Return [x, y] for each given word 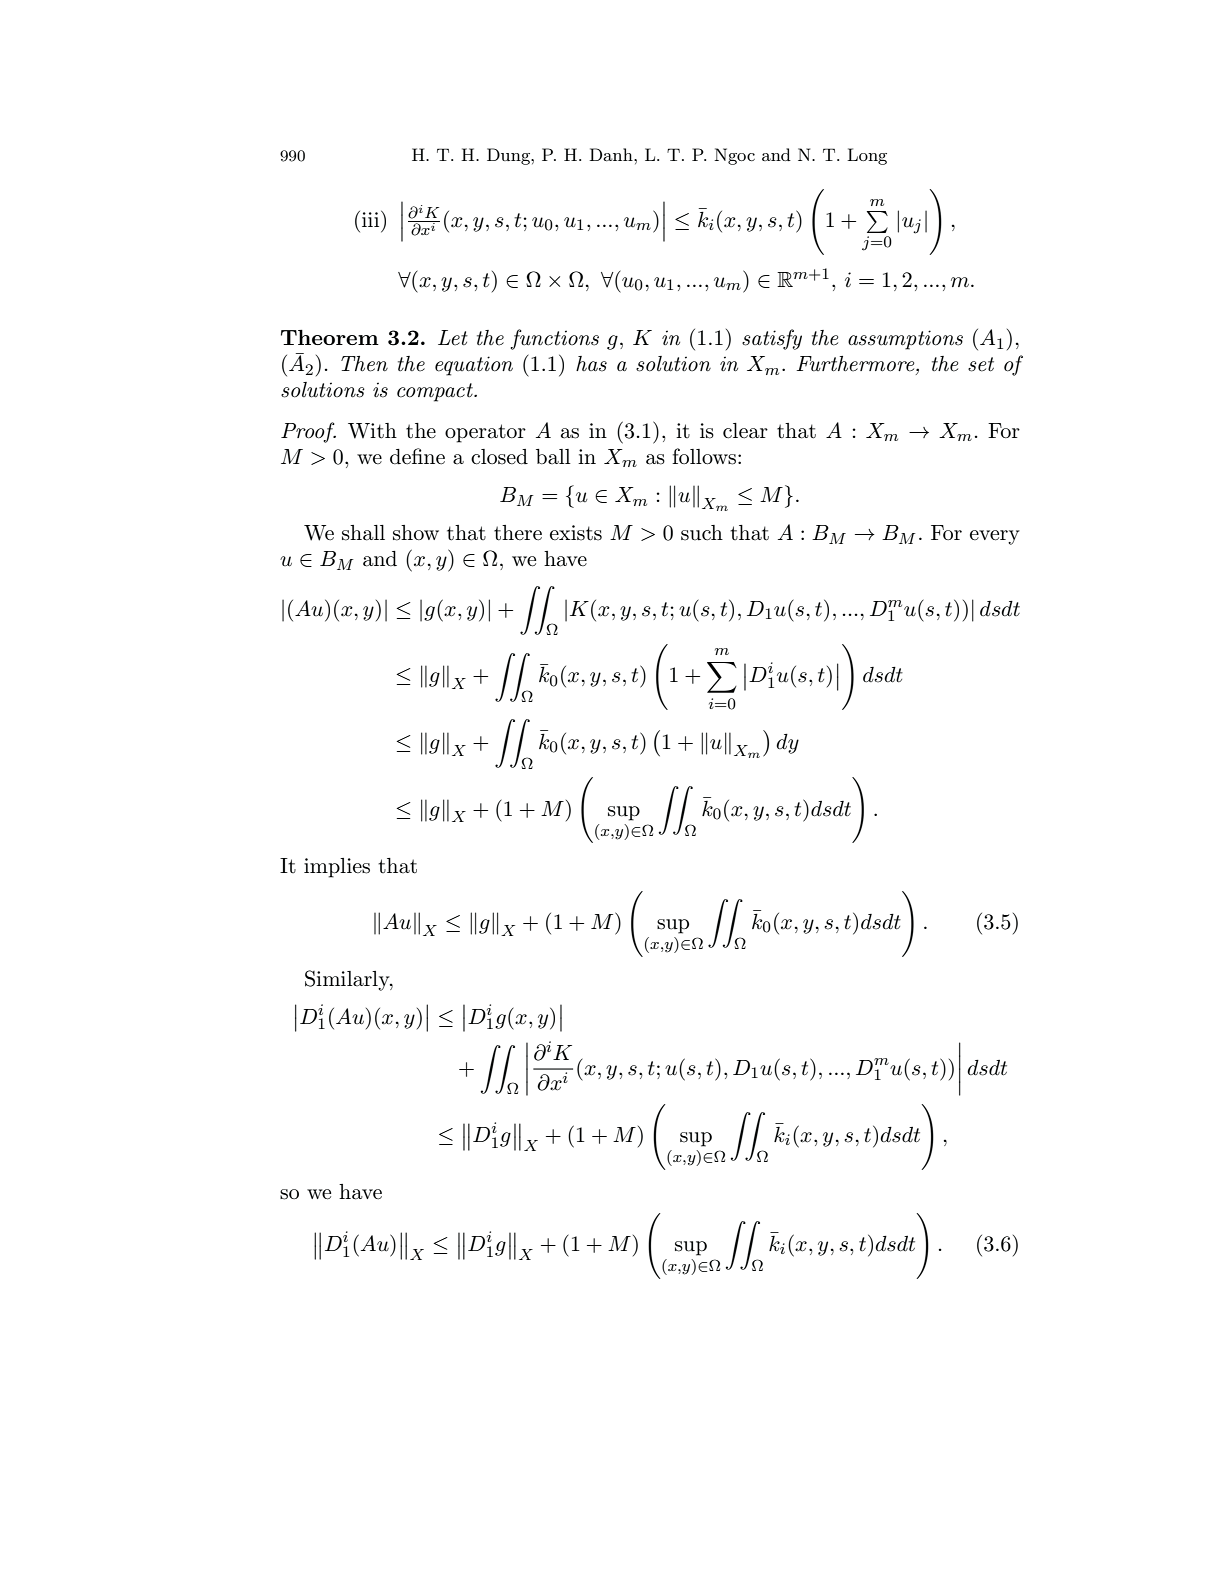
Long [867, 156]
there [518, 533]
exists [576, 533]
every [995, 537]
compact [436, 392]
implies [337, 868]
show [416, 533]
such [702, 533]
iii [372, 218]
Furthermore [856, 364]
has [591, 364]
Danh [612, 154]
